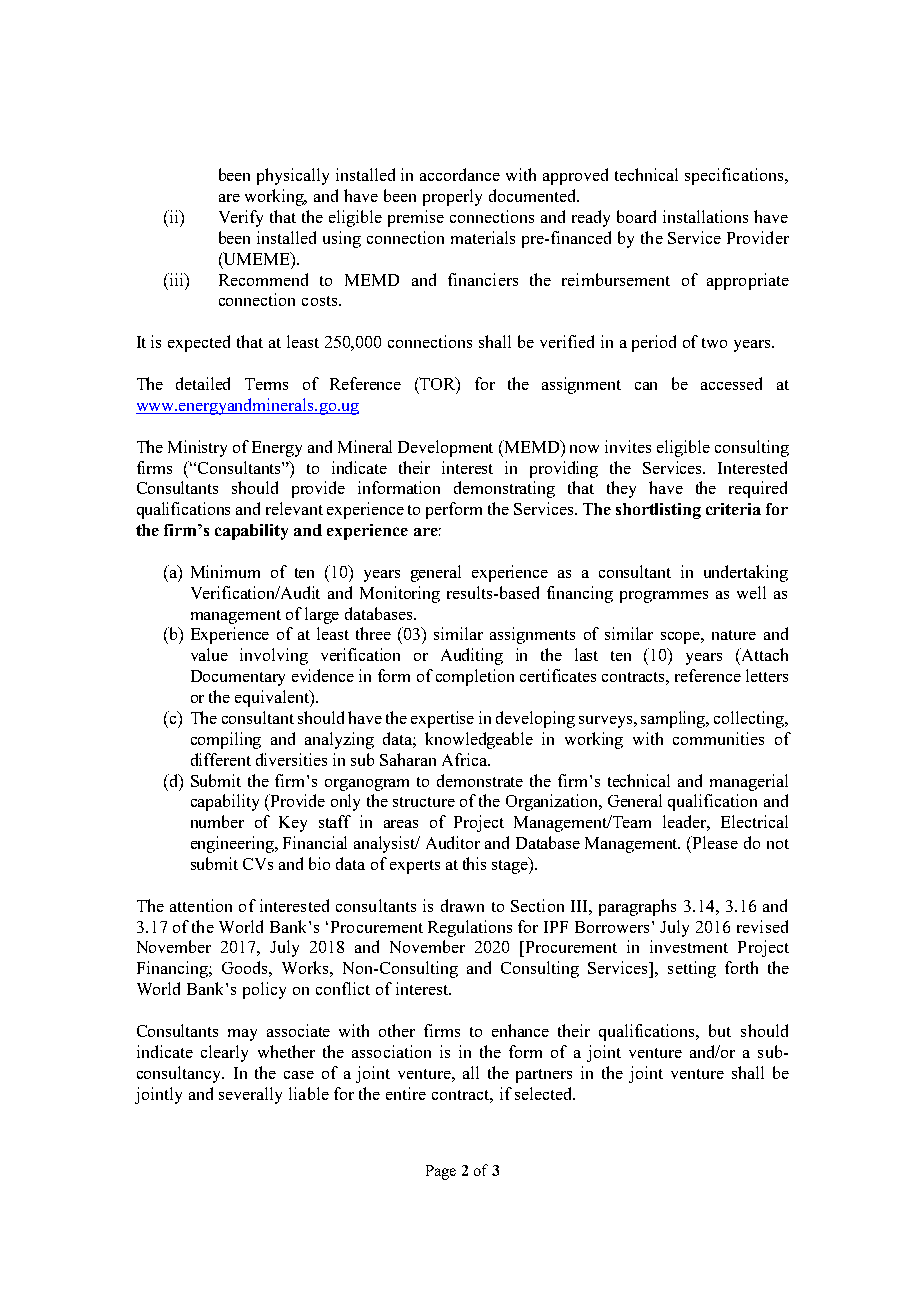 Image resolution: width=924 pixels, height=1308 pixels. I want to click on drawn, so click(462, 905).
